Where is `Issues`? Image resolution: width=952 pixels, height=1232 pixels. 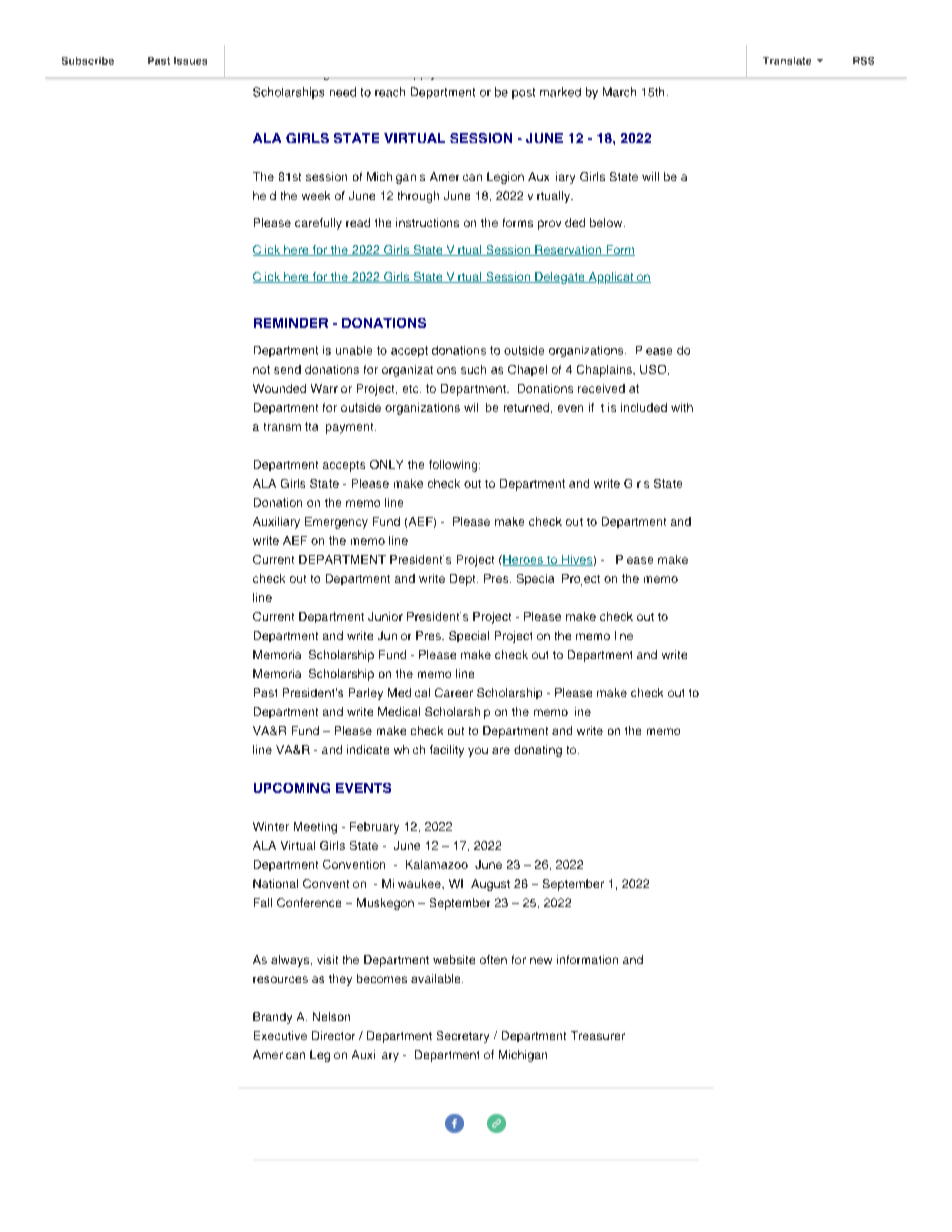
Issues is located at coordinates (190, 61).
